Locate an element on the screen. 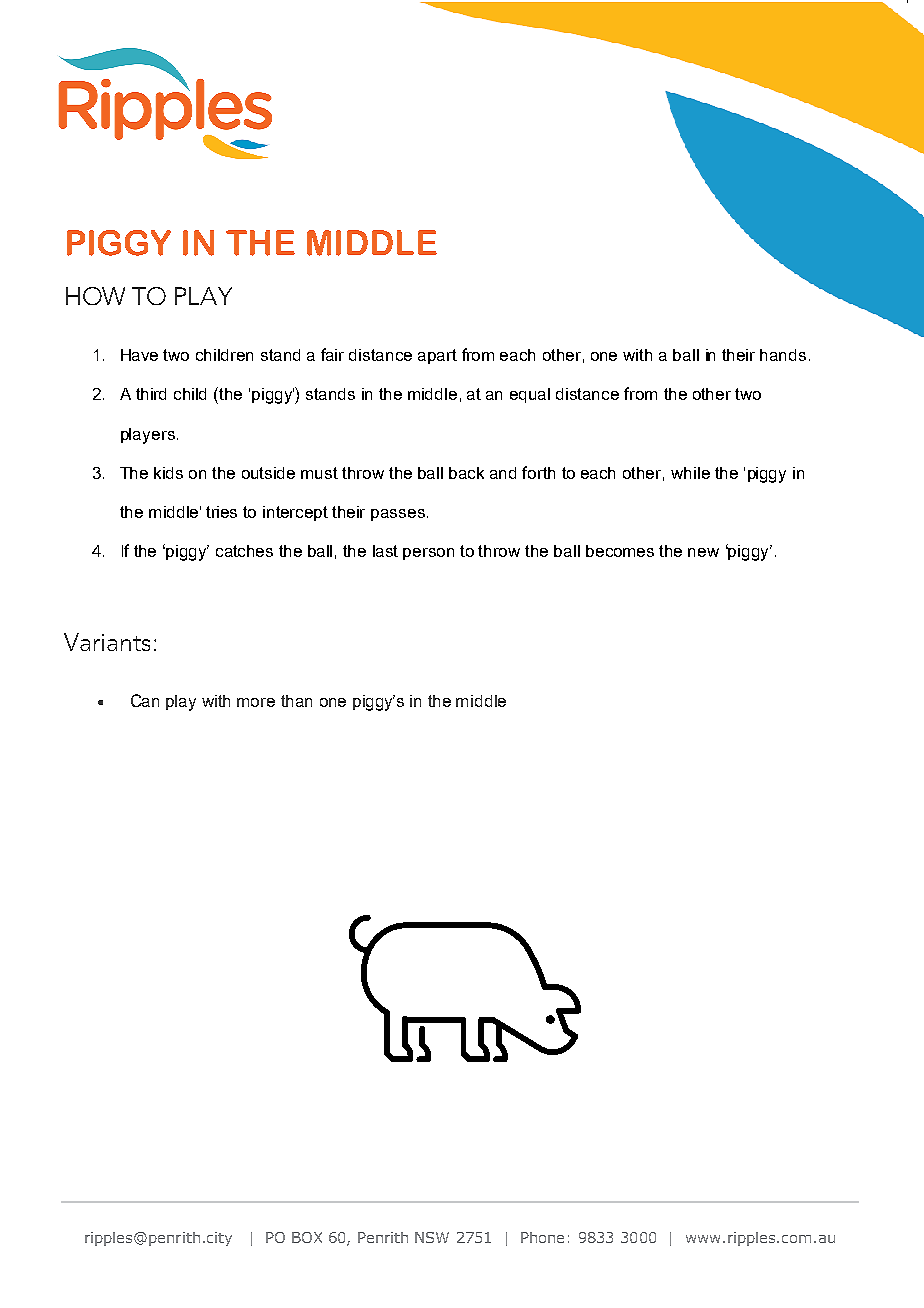 Image resolution: width=924 pixels, height=1308 pixels. becomes is located at coordinates (620, 551).
